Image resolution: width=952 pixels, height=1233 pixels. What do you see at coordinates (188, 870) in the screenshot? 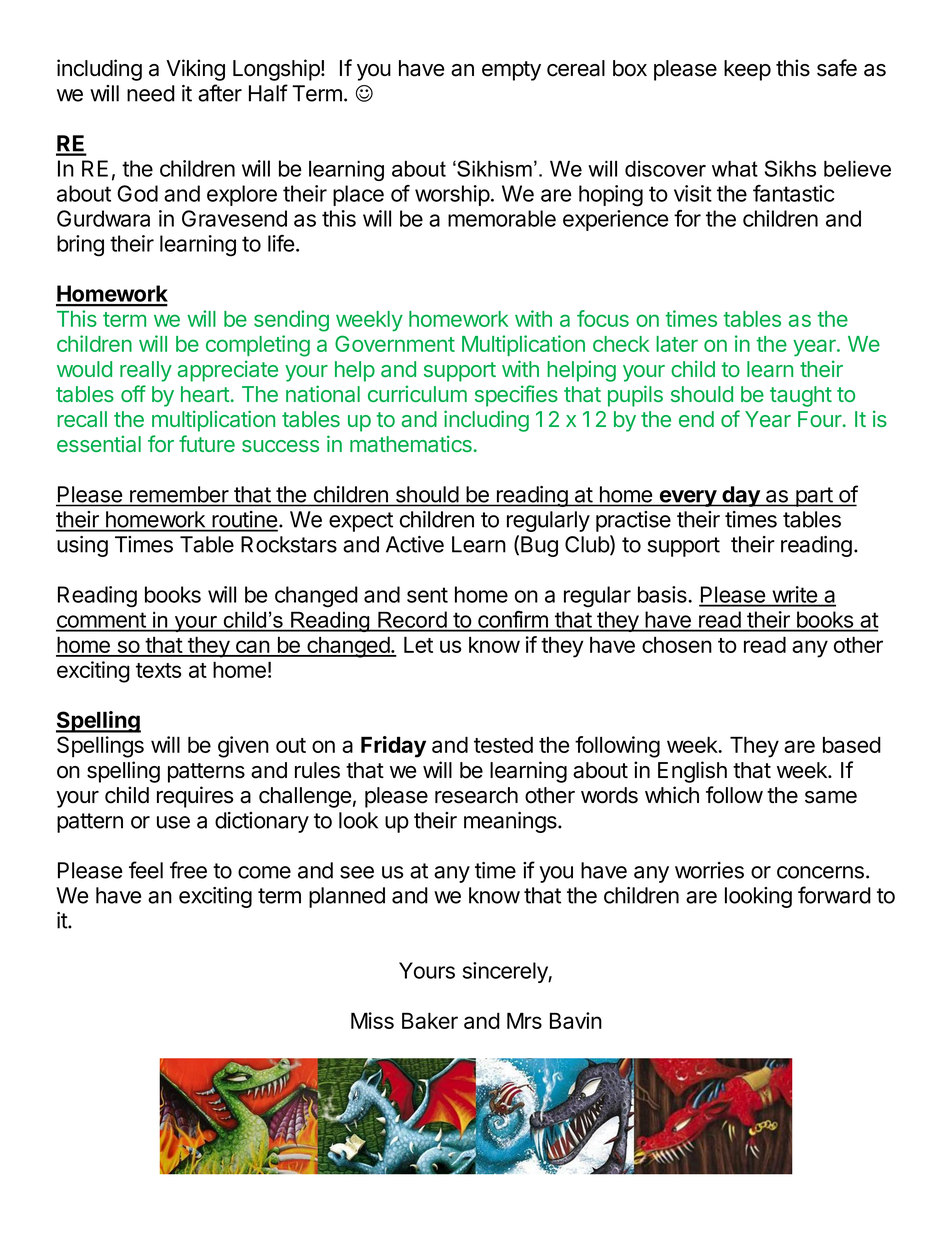
I see `free` at bounding box center [188, 870].
